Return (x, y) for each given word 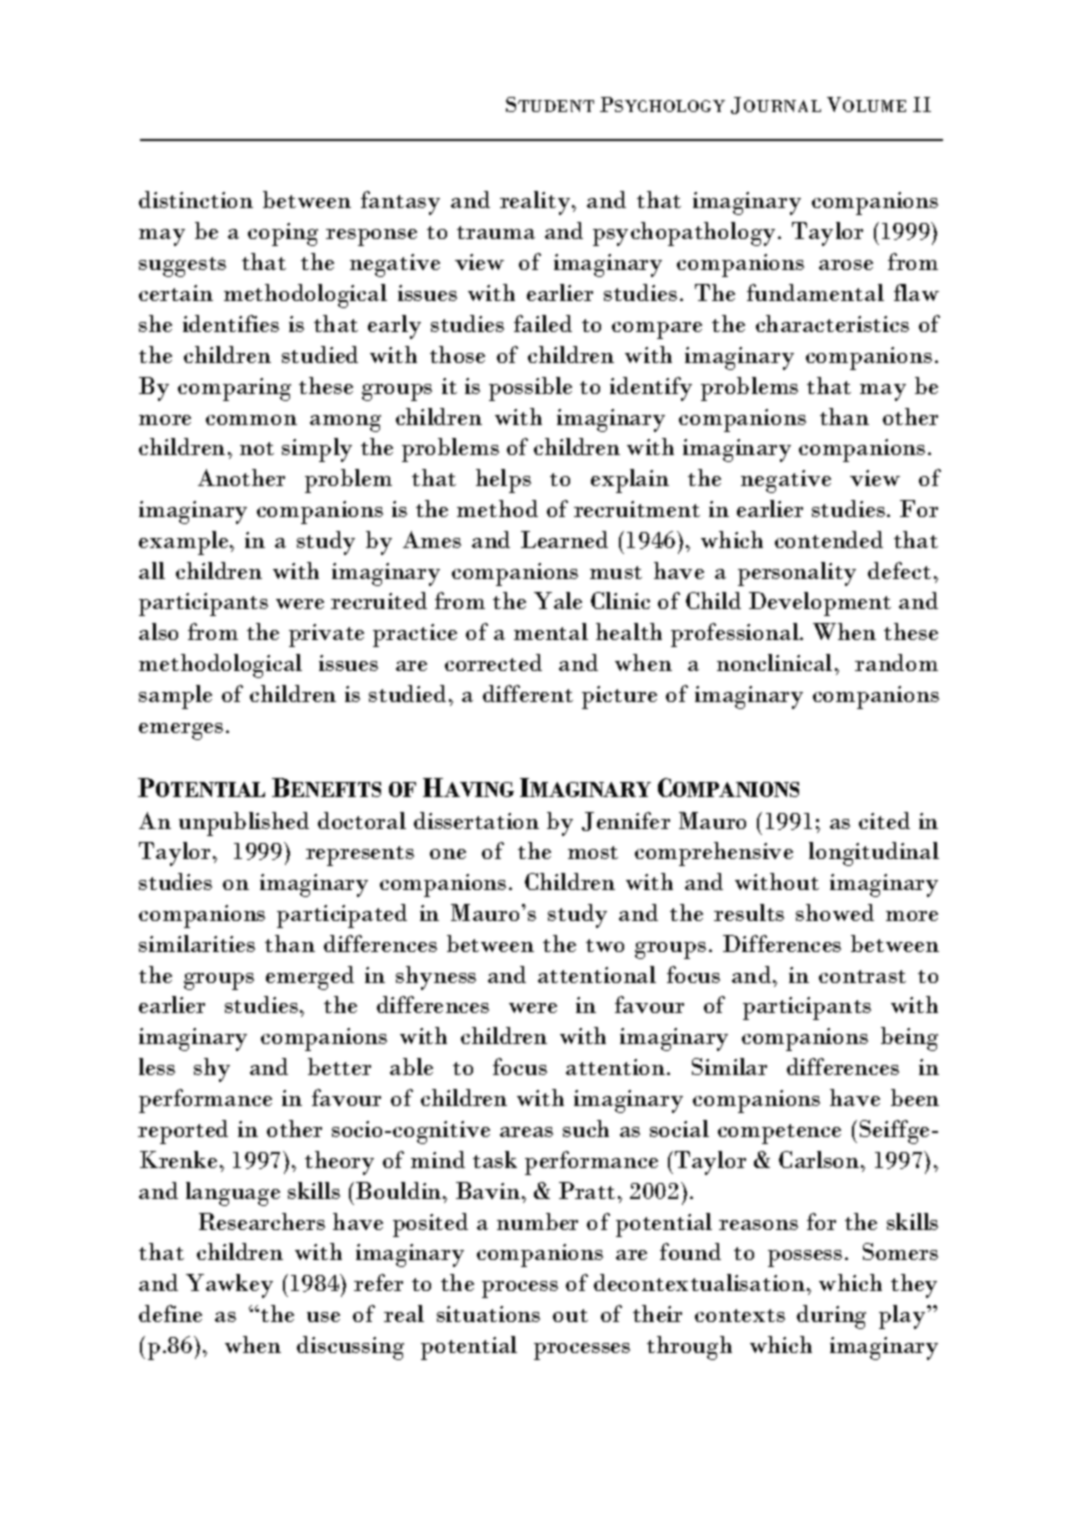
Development (820, 604)
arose (846, 265)
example (185, 543)
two (605, 945)
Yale (558, 600)
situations (488, 1314)
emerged (310, 978)
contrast (862, 976)
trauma (496, 232)
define (170, 1313)
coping (283, 234)
